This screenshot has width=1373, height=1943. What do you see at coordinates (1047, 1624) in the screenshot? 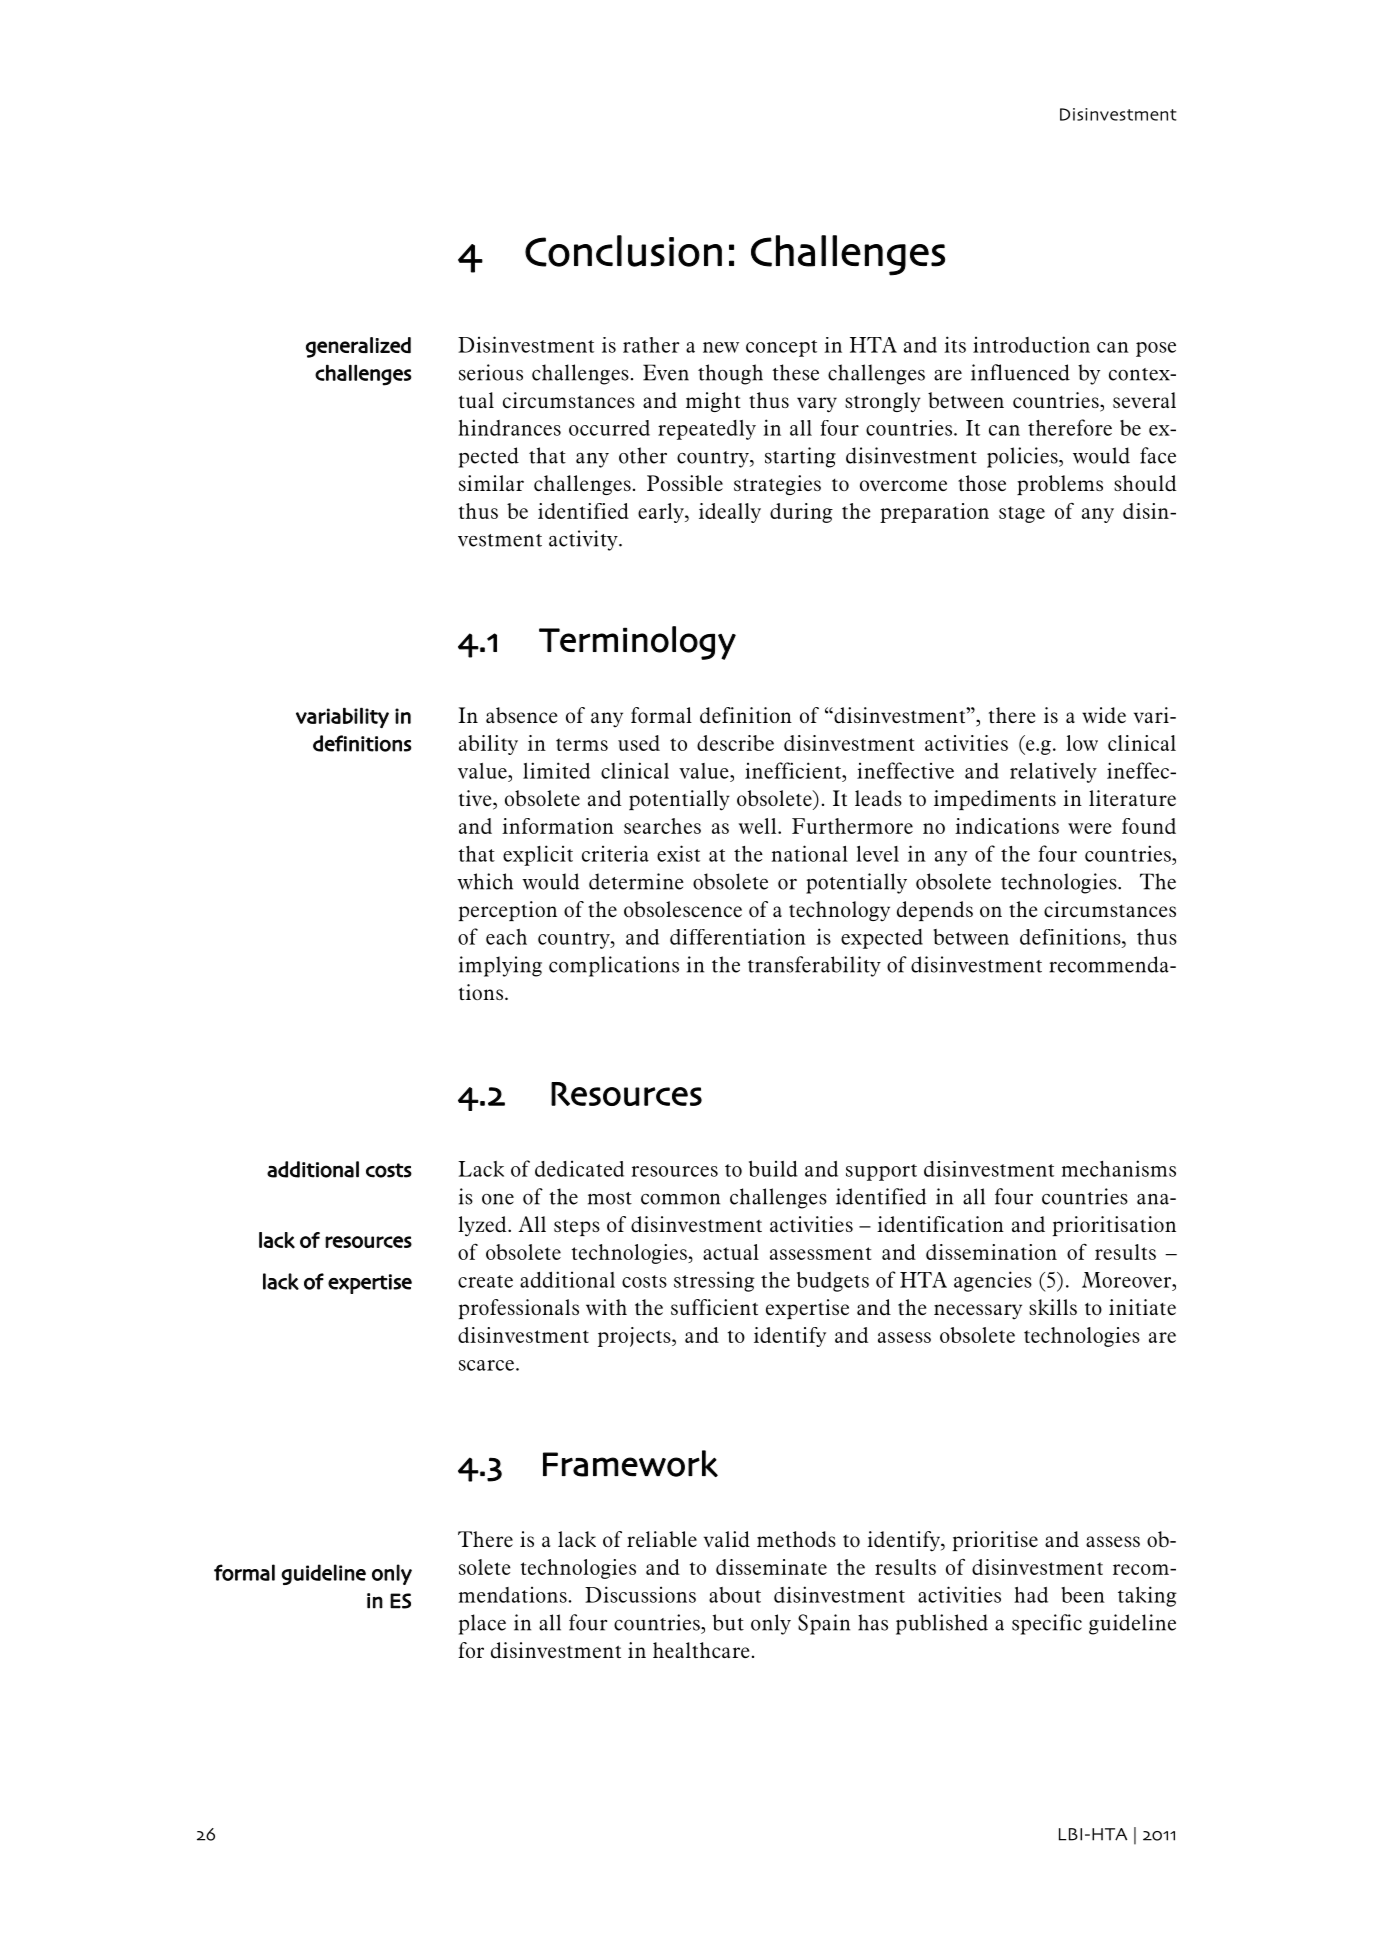
I see `specific` at bounding box center [1047, 1624].
